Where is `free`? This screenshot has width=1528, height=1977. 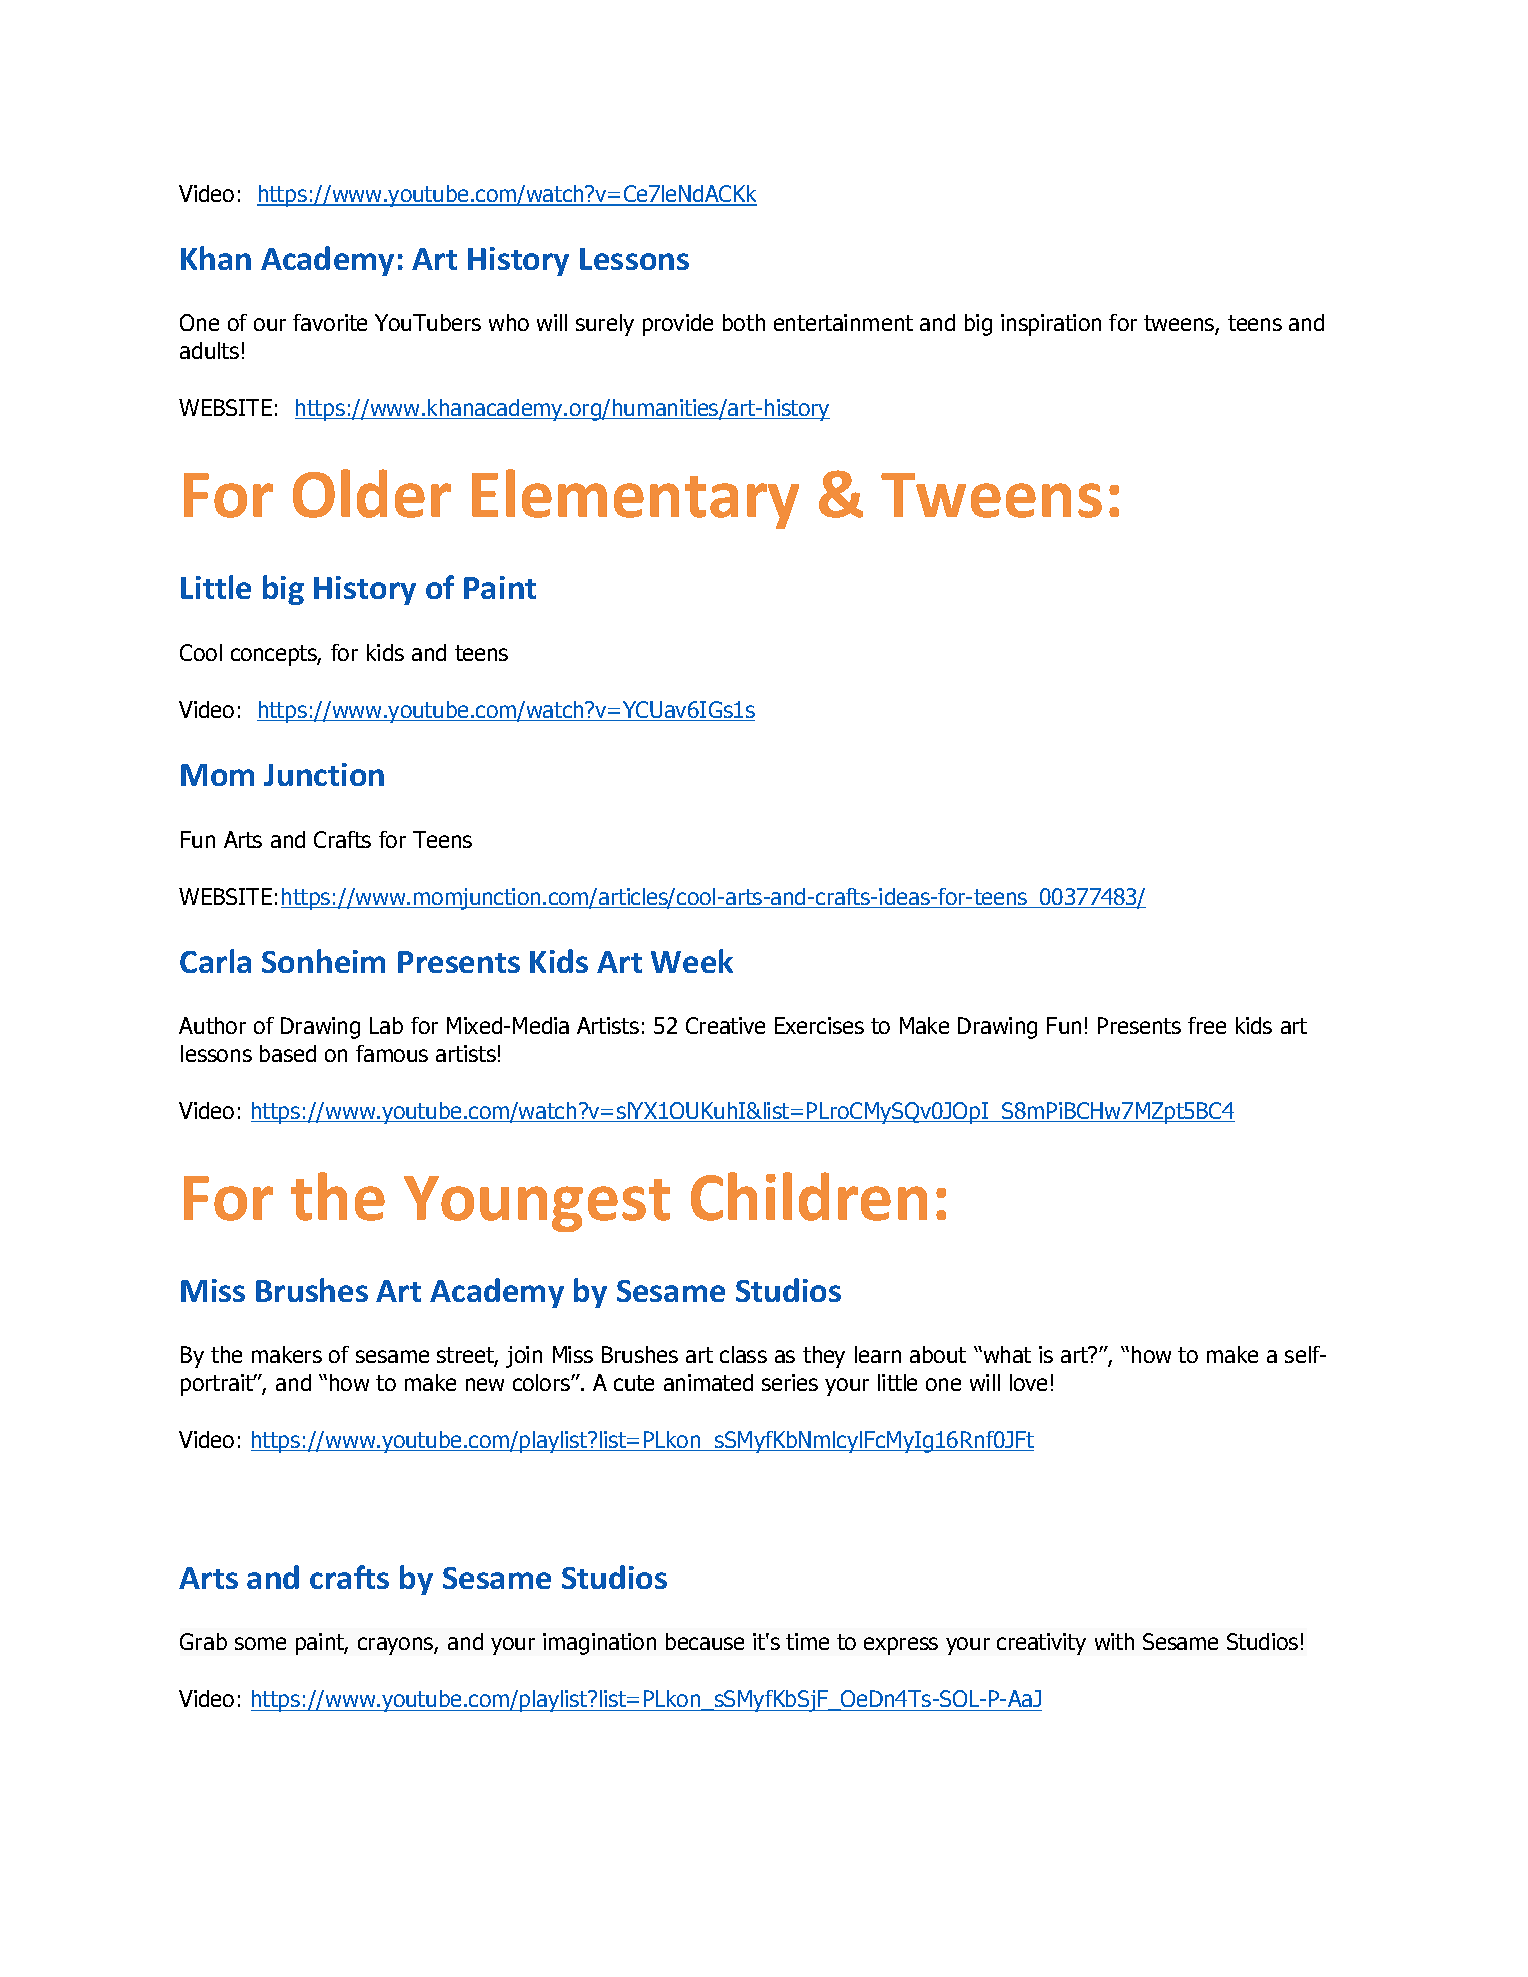
free is located at coordinates (1207, 1025).
